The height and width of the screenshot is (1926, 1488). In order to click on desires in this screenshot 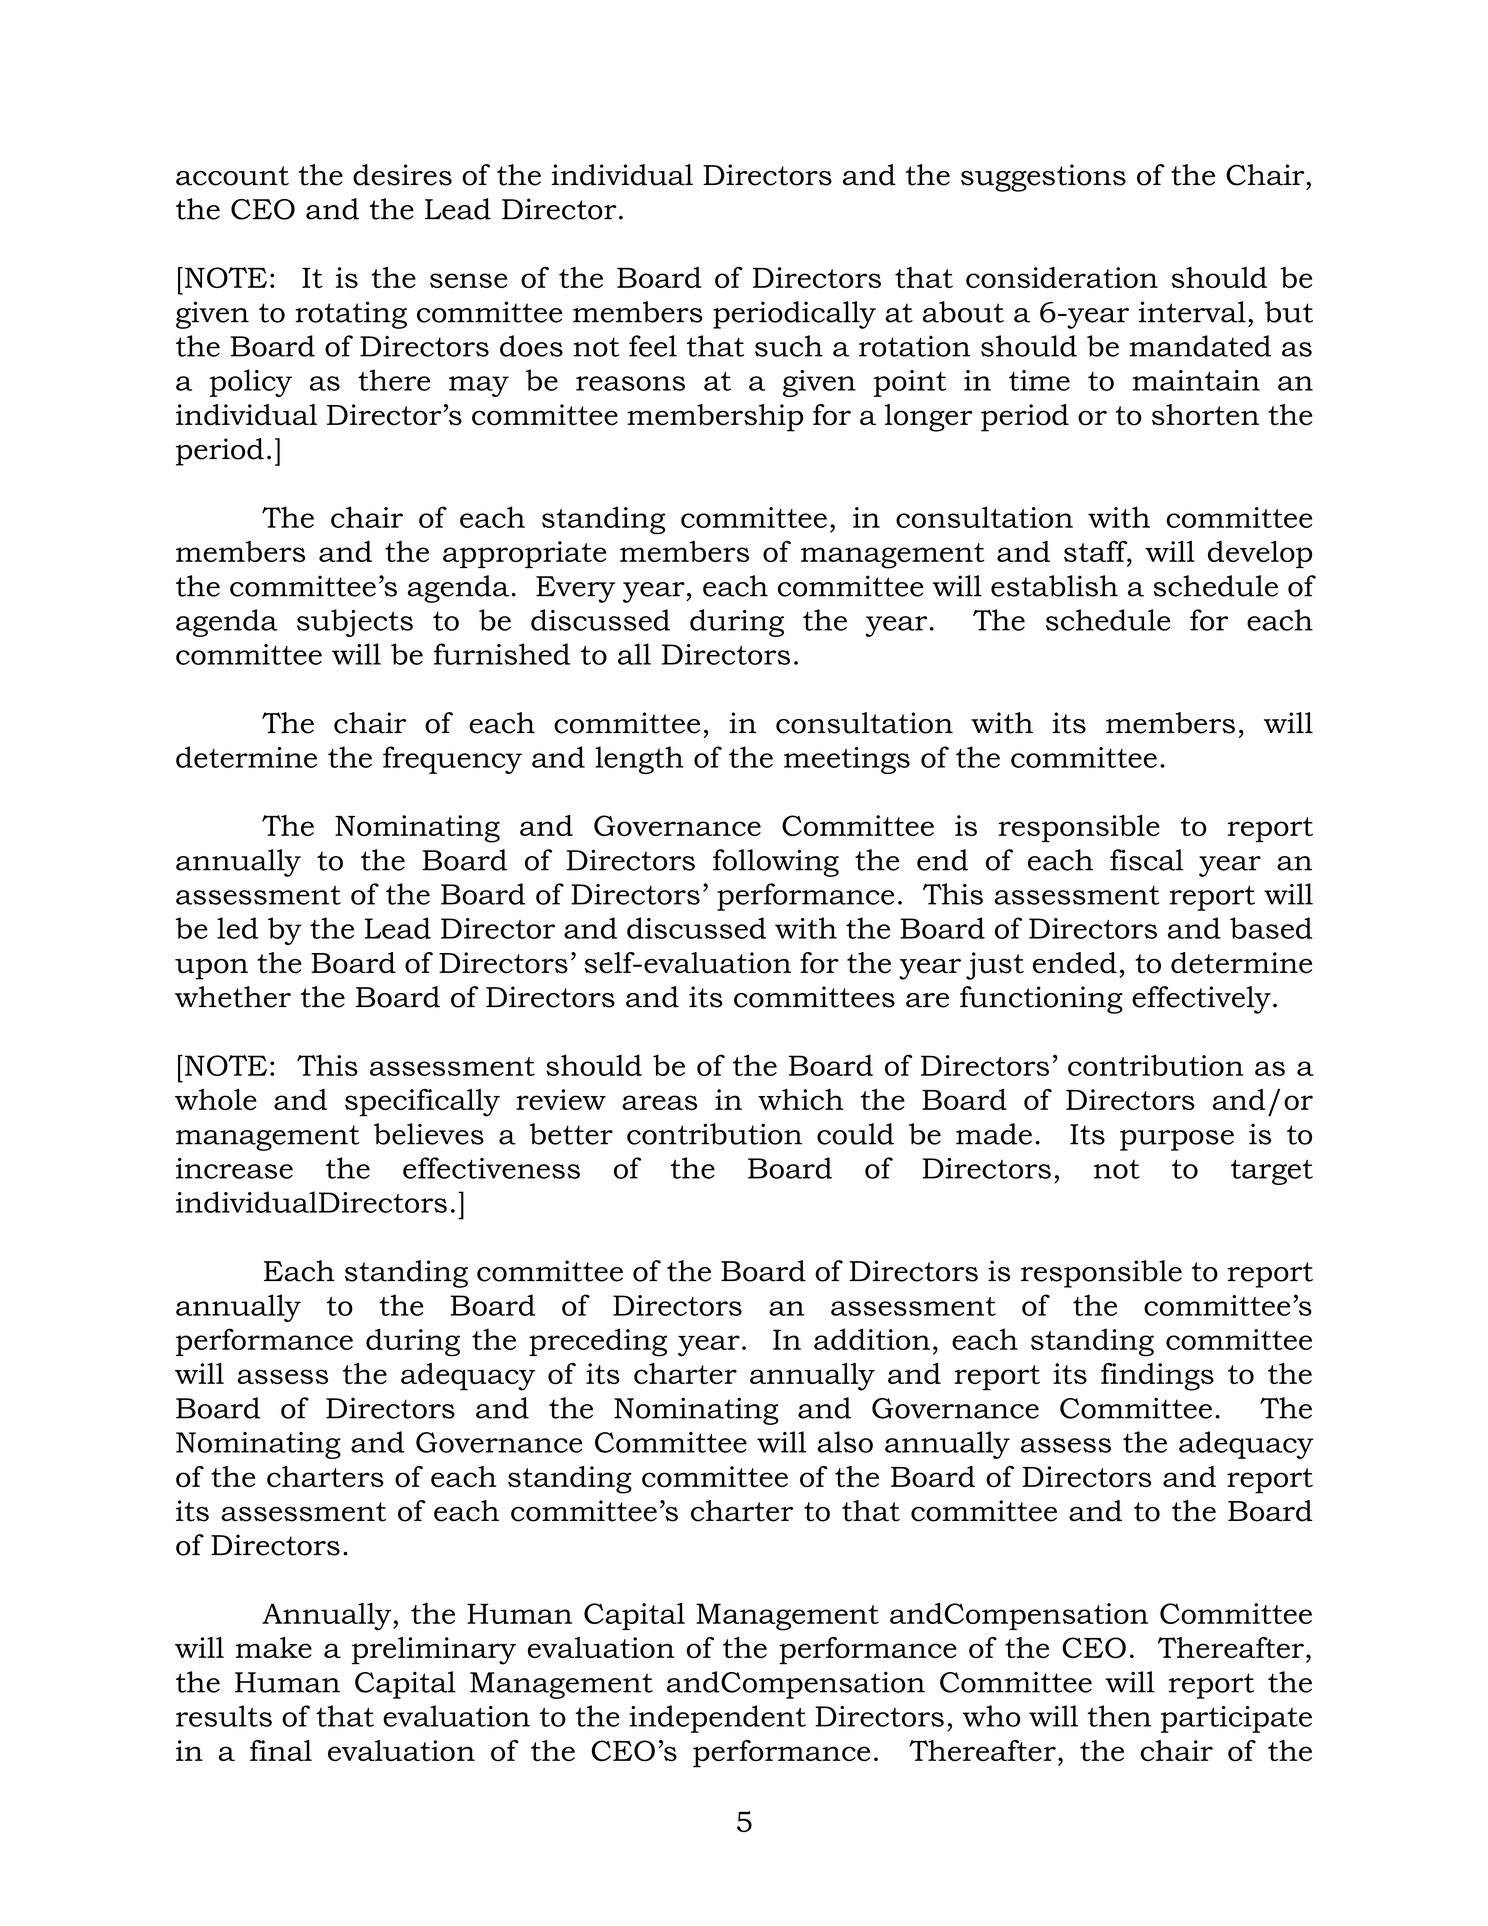, I will do `click(402, 175)`.
